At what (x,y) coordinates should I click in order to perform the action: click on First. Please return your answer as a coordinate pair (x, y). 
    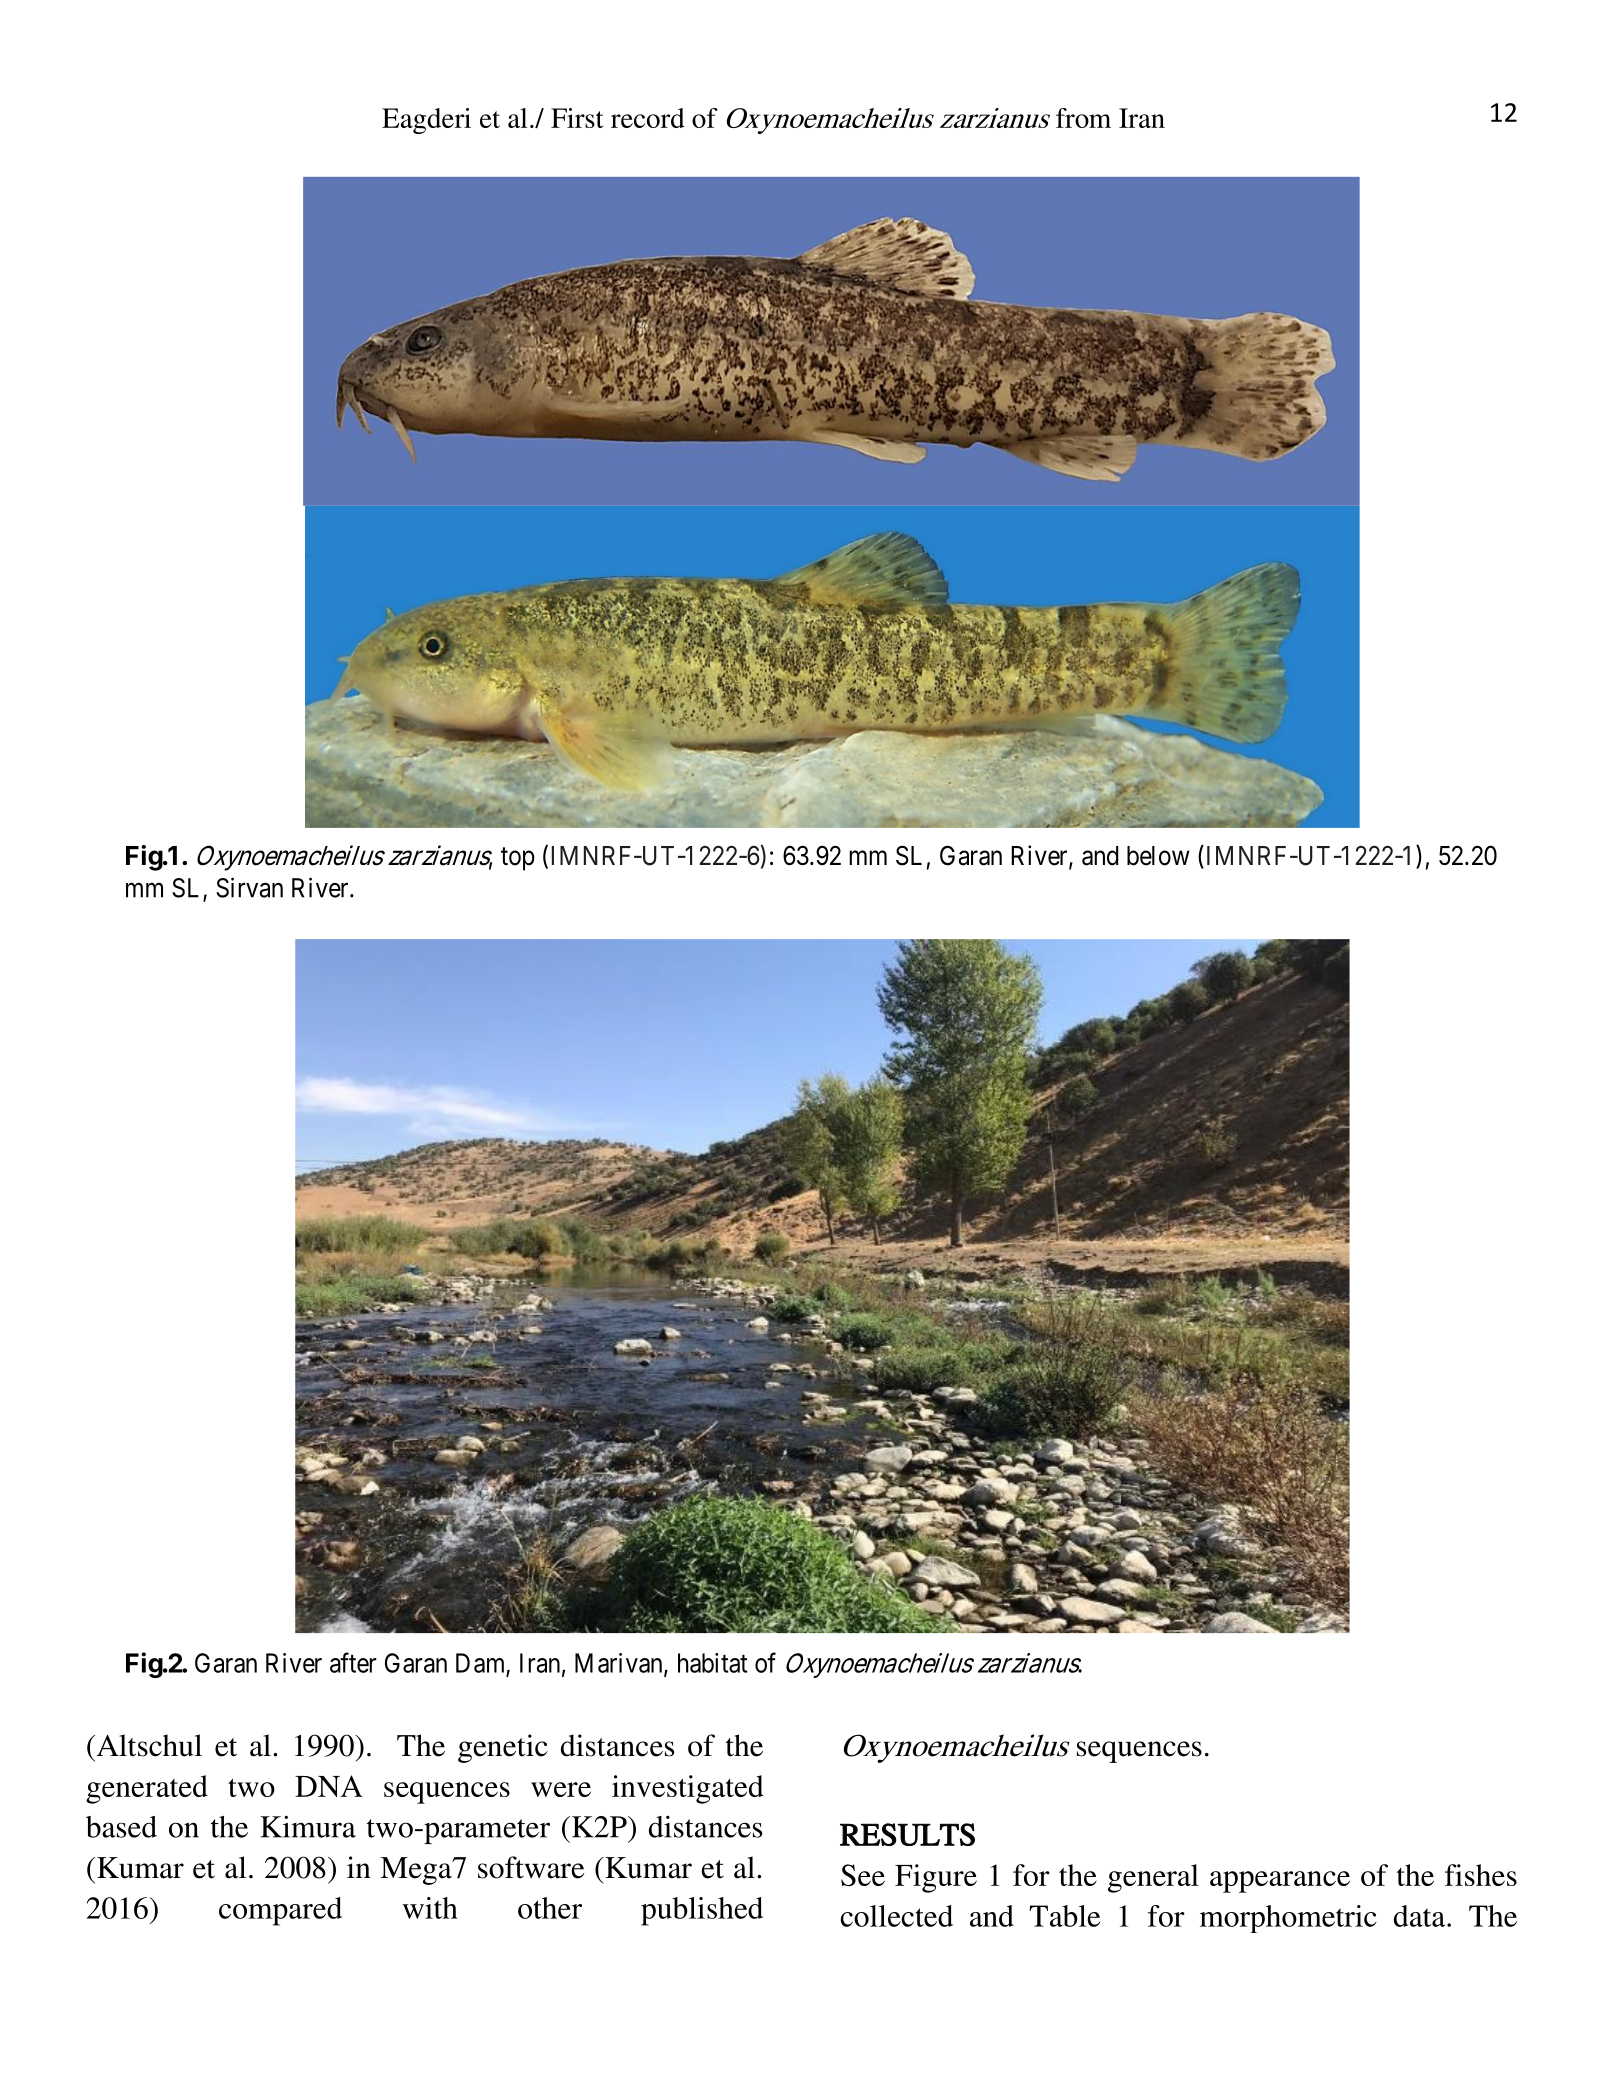
    Looking at the image, I should click on (577, 118).
